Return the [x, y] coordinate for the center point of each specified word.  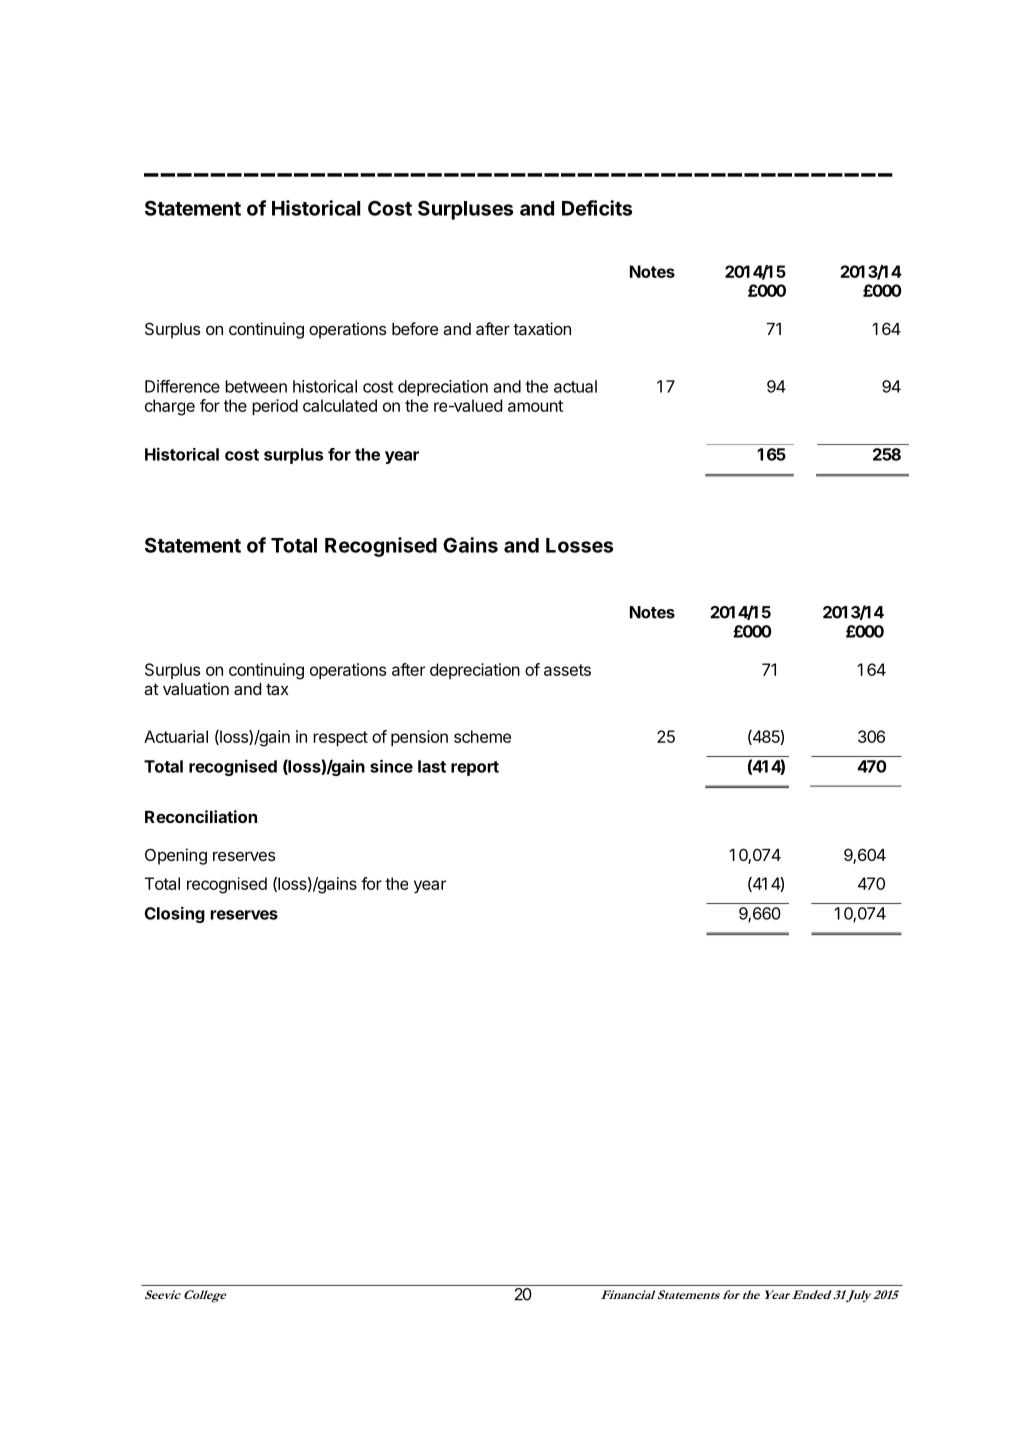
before [415, 328]
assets [567, 670]
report [475, 768]
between [256, 386]
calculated [340, 405]
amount [535, 406]
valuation [196, 688]
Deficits [597, 208]
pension [419, 738]
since [391, 766]
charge [170, 407]
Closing [174, 914]
